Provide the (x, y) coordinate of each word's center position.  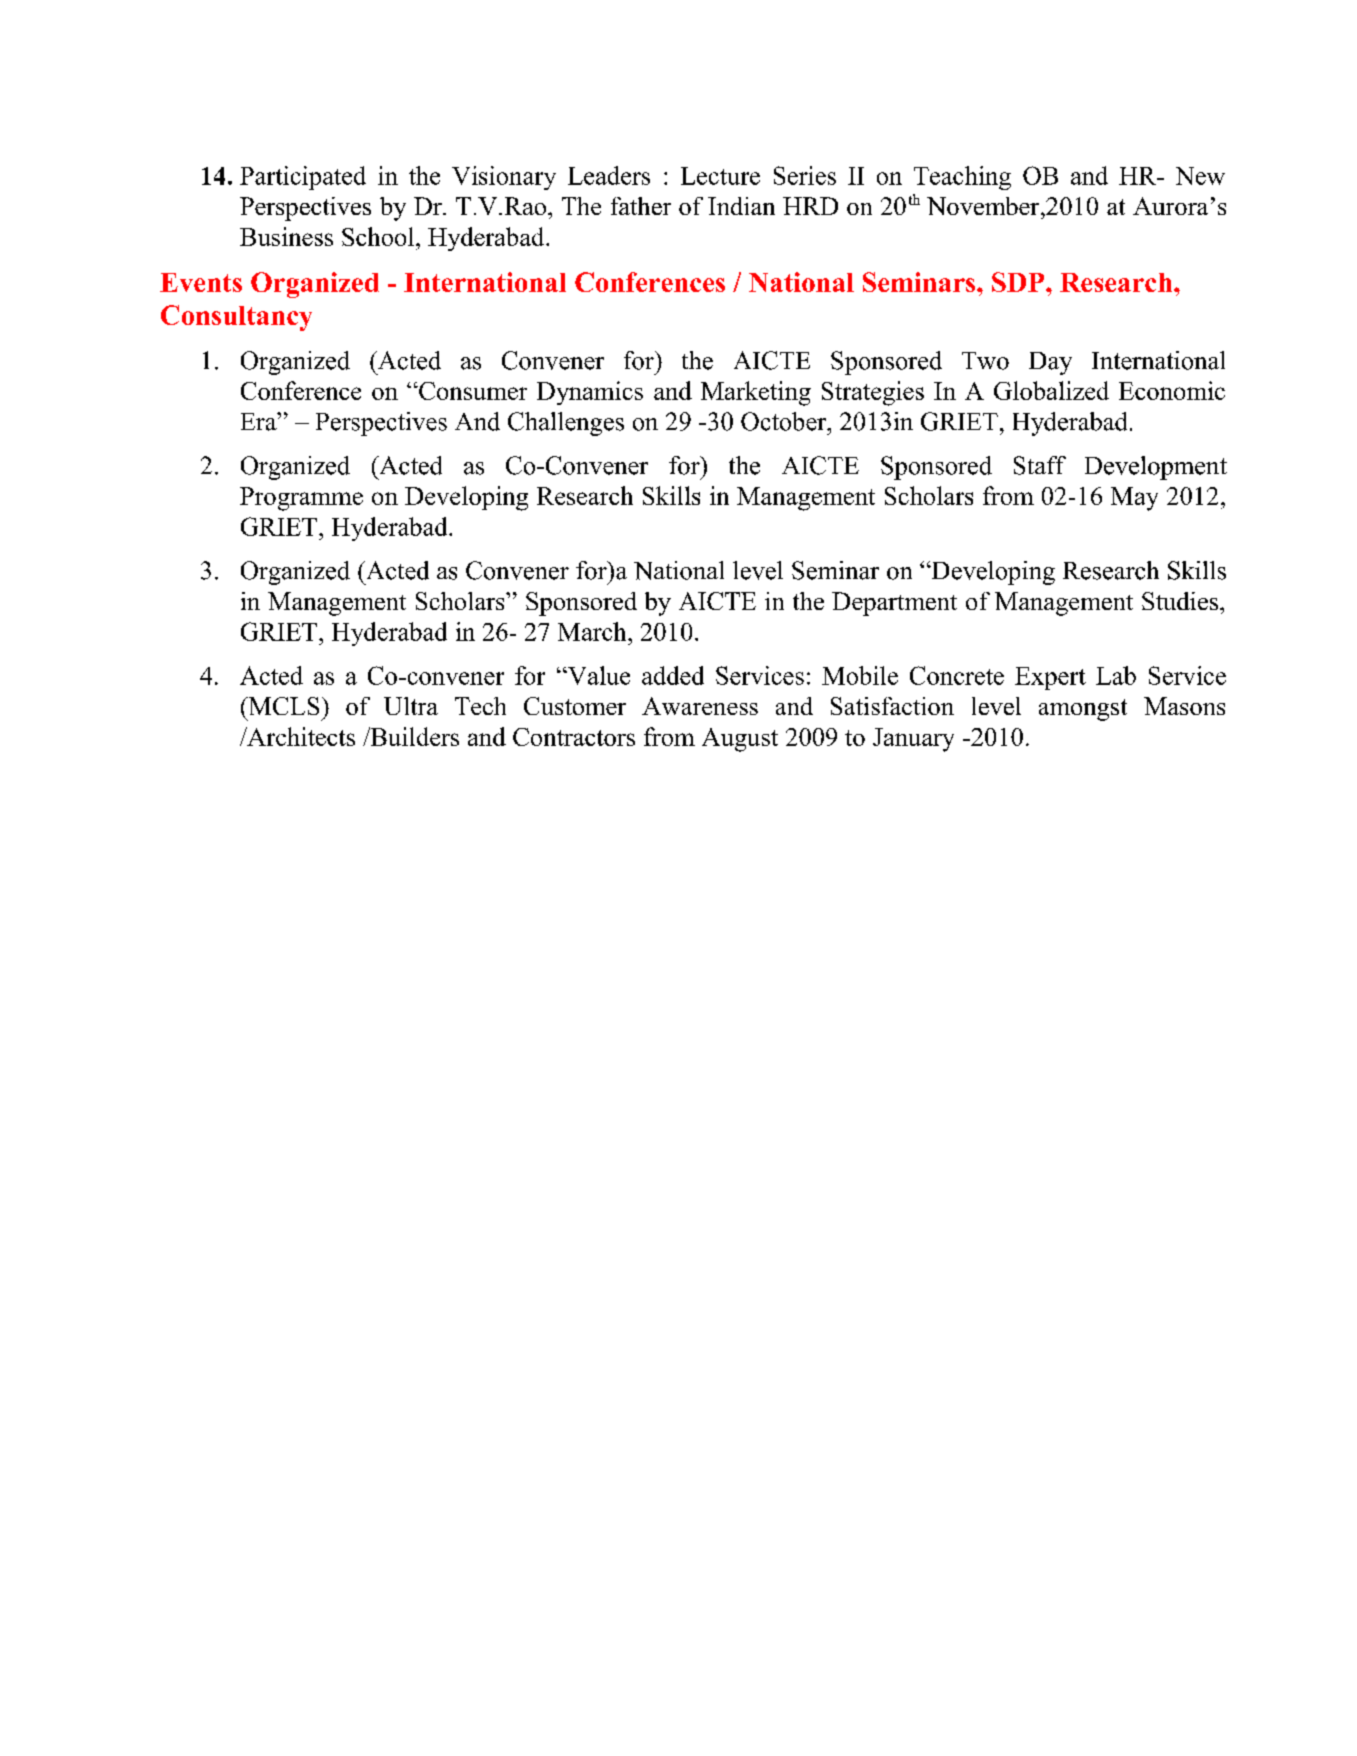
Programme (301, 499)
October (785, 421)
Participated (303, 178)
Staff (1040, 465)
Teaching (962, 178)
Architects (300, 736)
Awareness (700, 706)
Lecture (720, 176)
